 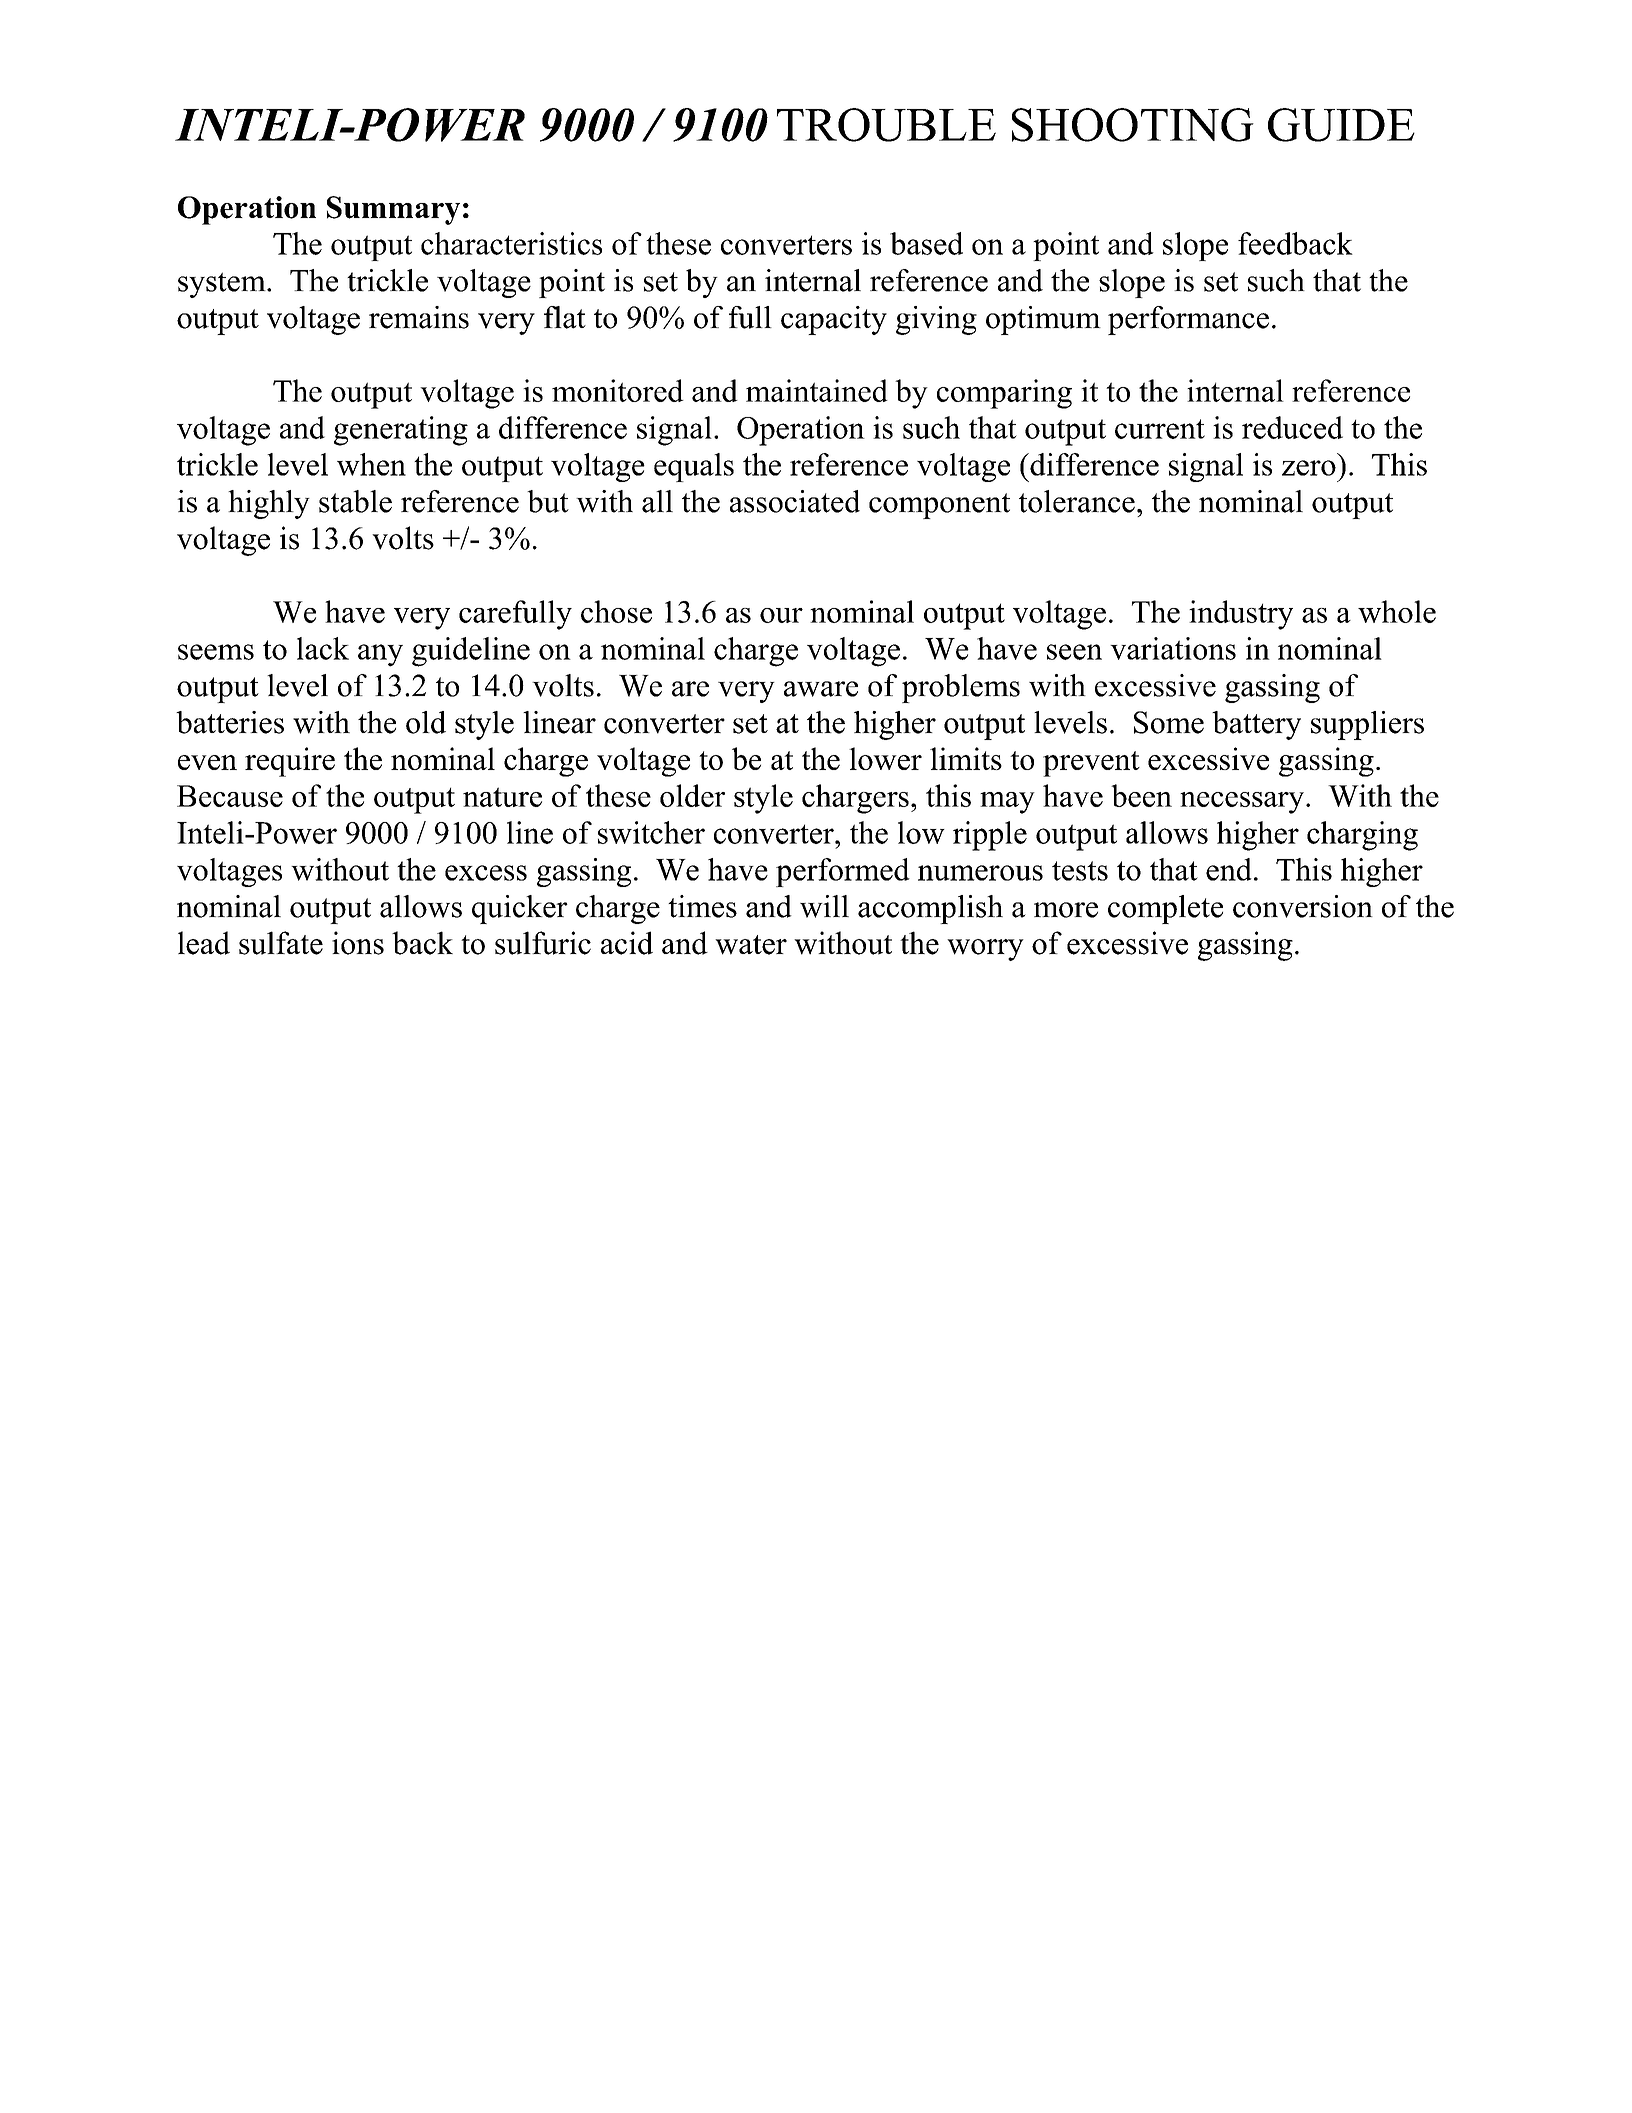 What do you see at coordinates (886, 125) in the document?
I see `TROUBLE` at bounding box center [886, 125].
